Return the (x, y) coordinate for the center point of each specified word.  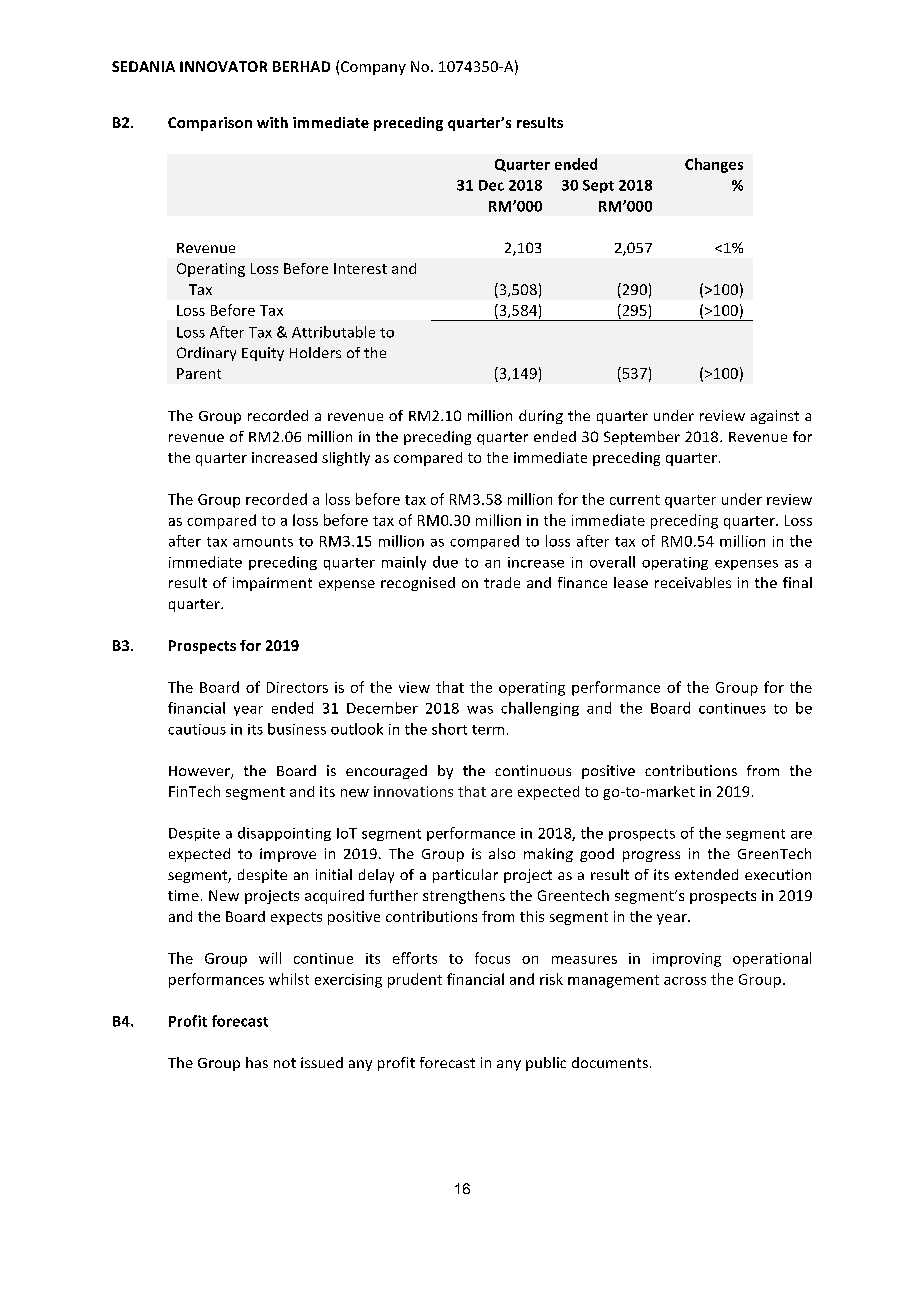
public (546, 1064)
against (775, 417)
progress (651, 856)
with (272, 122)
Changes (714, 165)
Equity (263, 354)
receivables (693, 582)
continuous (533, 770)
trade (502, 582)
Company (373, 68)
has (257, 1062)
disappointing (284, 834)
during (541, 417)
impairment (272, 584)
